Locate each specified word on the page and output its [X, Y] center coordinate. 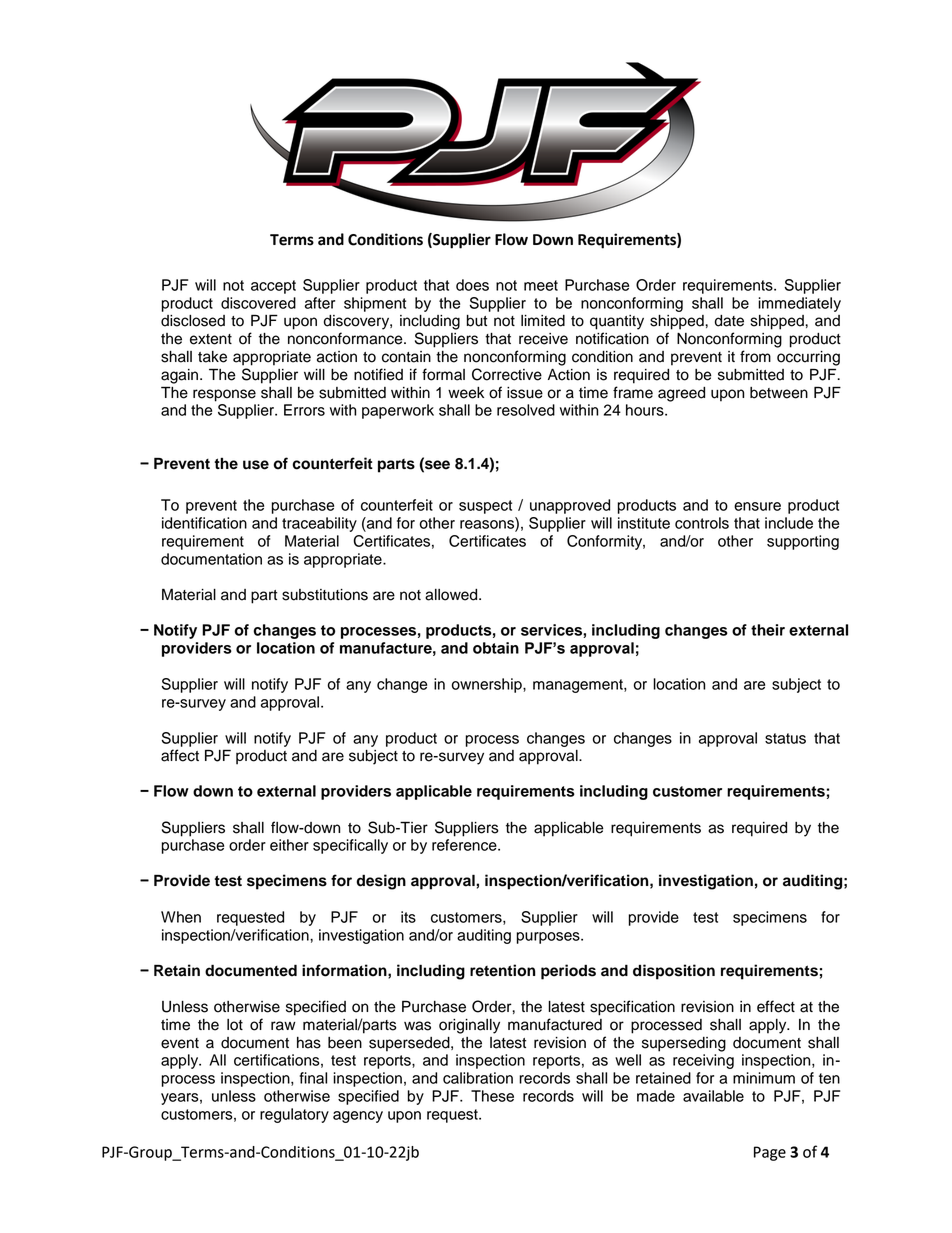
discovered [258, 303]
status [785, 738]
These [492, 1096]
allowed [452, 595]
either [289, 845]
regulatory [294, 1115]
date [729, 321]
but [477, 321]
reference [465, 845]
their [768, 630]
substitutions [325, 595]
